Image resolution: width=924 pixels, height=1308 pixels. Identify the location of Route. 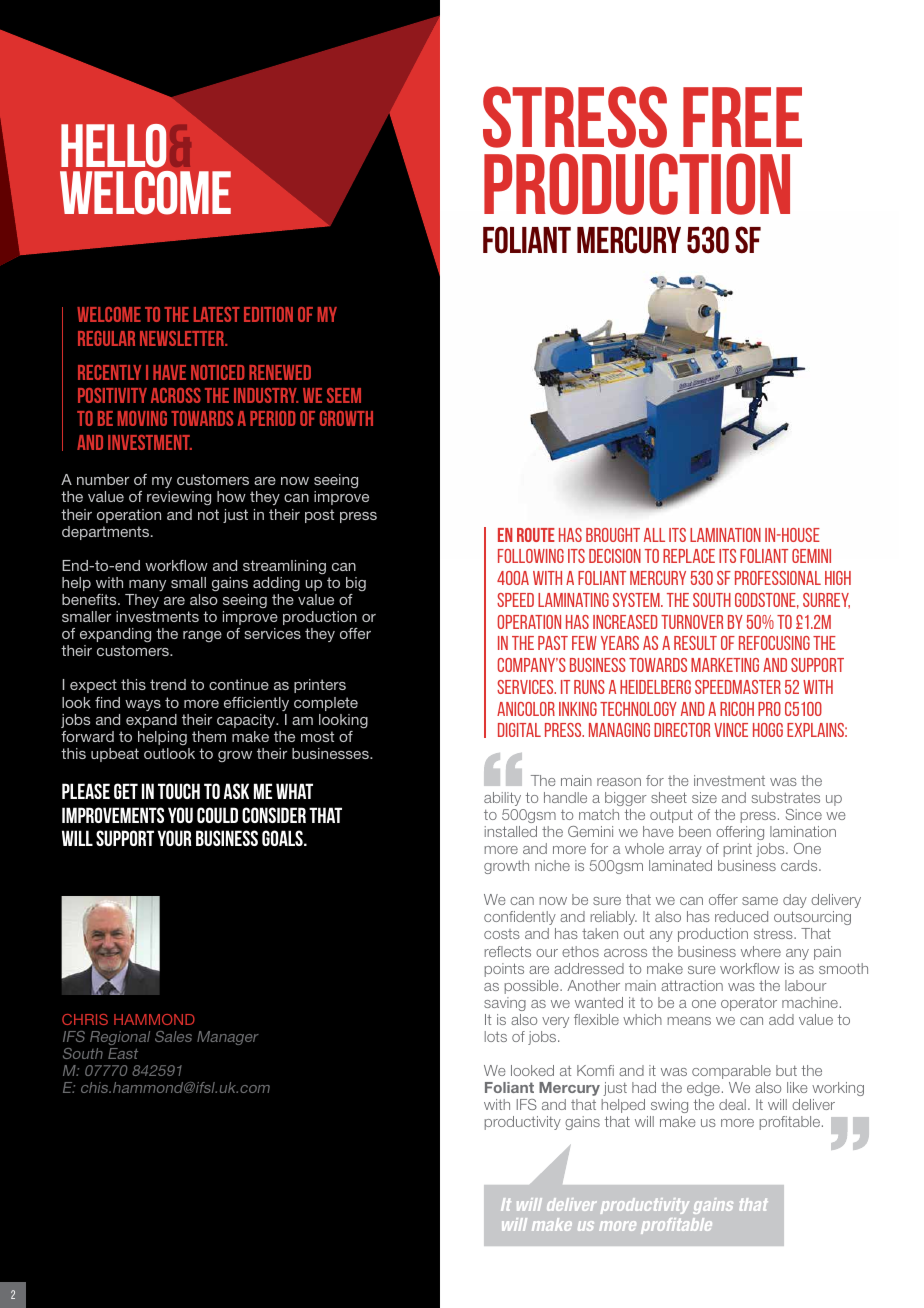
(536, 535).
